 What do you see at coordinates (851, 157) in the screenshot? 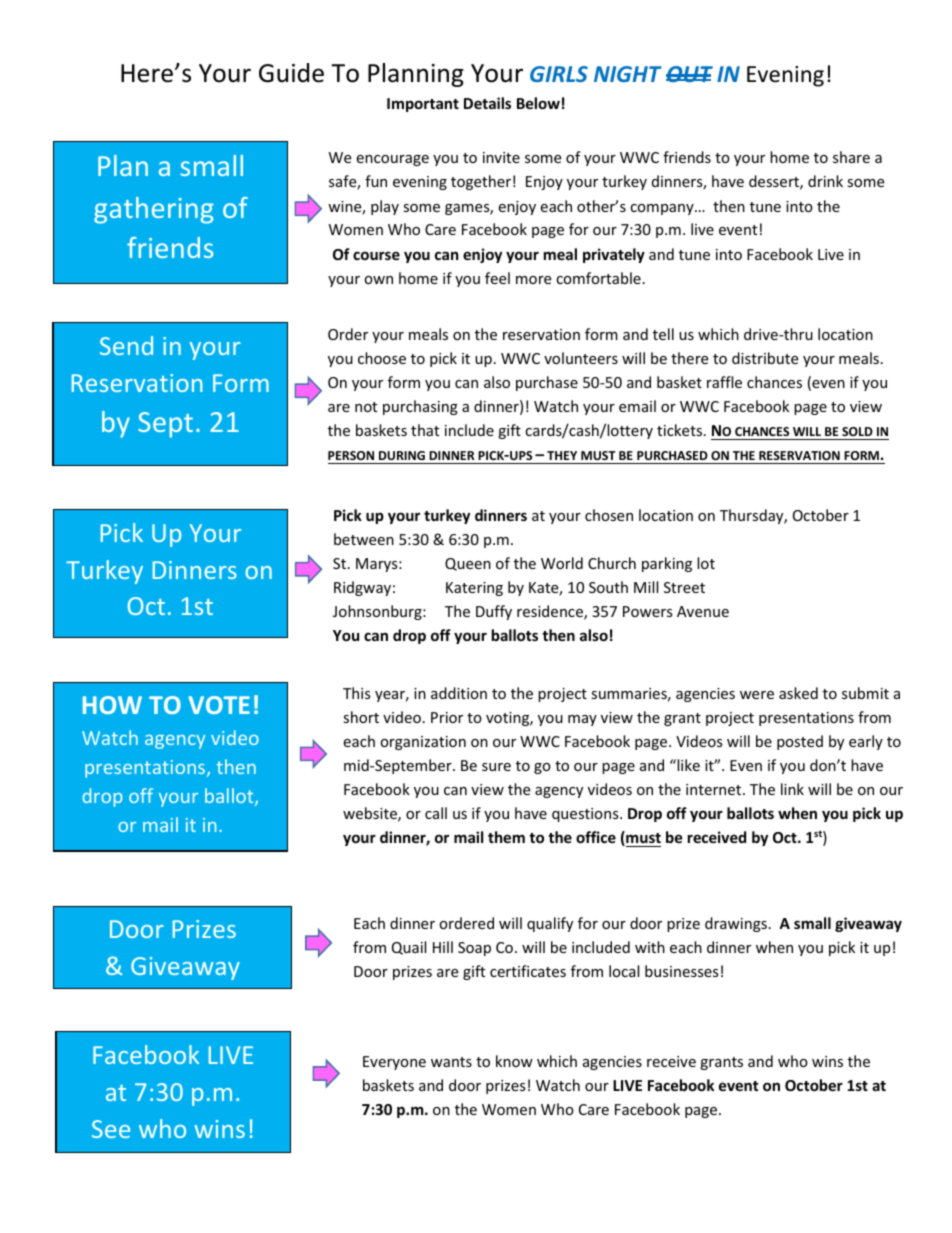
I see `share` at bounding box center [851, 157].
